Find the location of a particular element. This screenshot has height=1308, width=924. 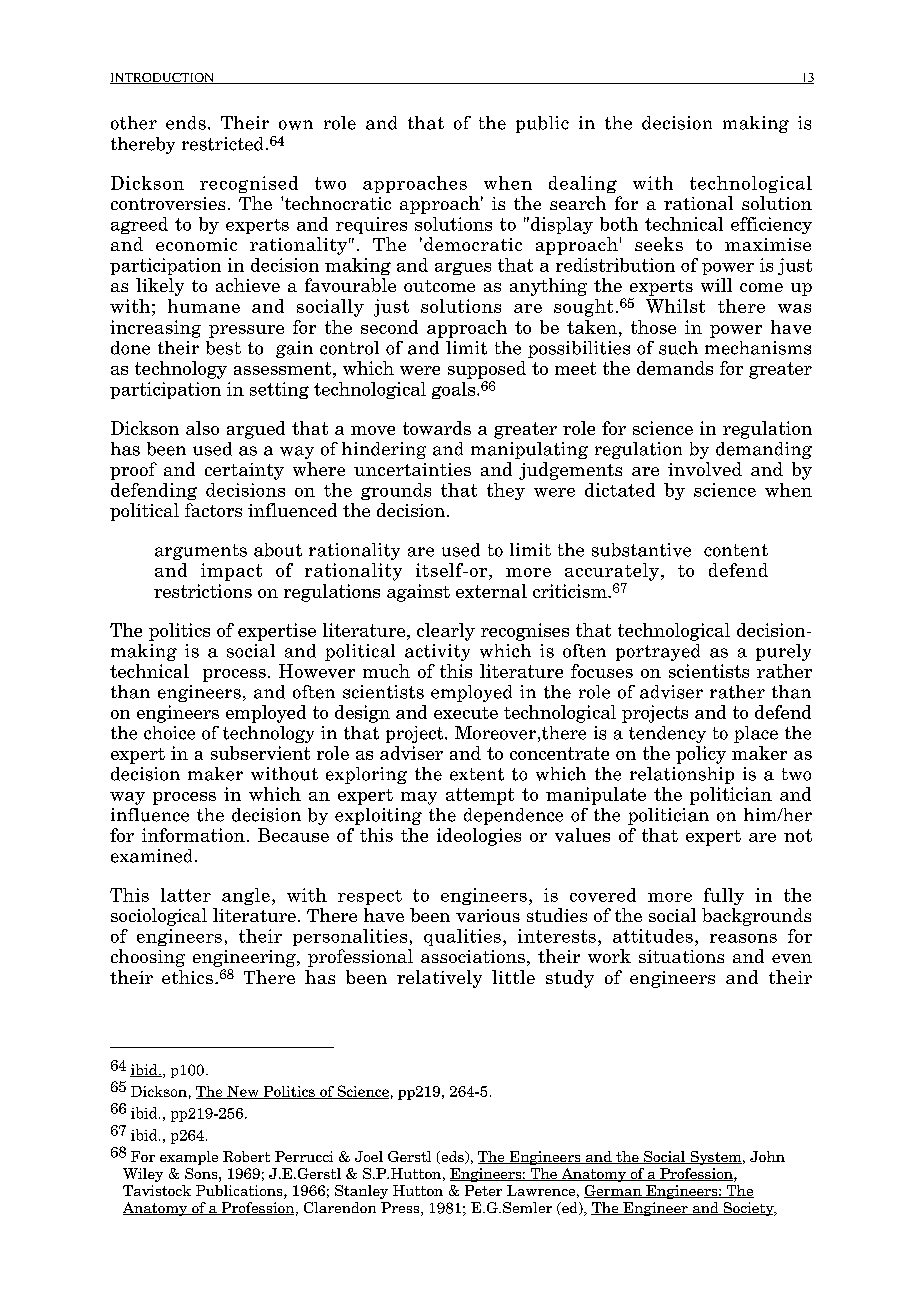

efficiency is located at coordinates (771, 225).
